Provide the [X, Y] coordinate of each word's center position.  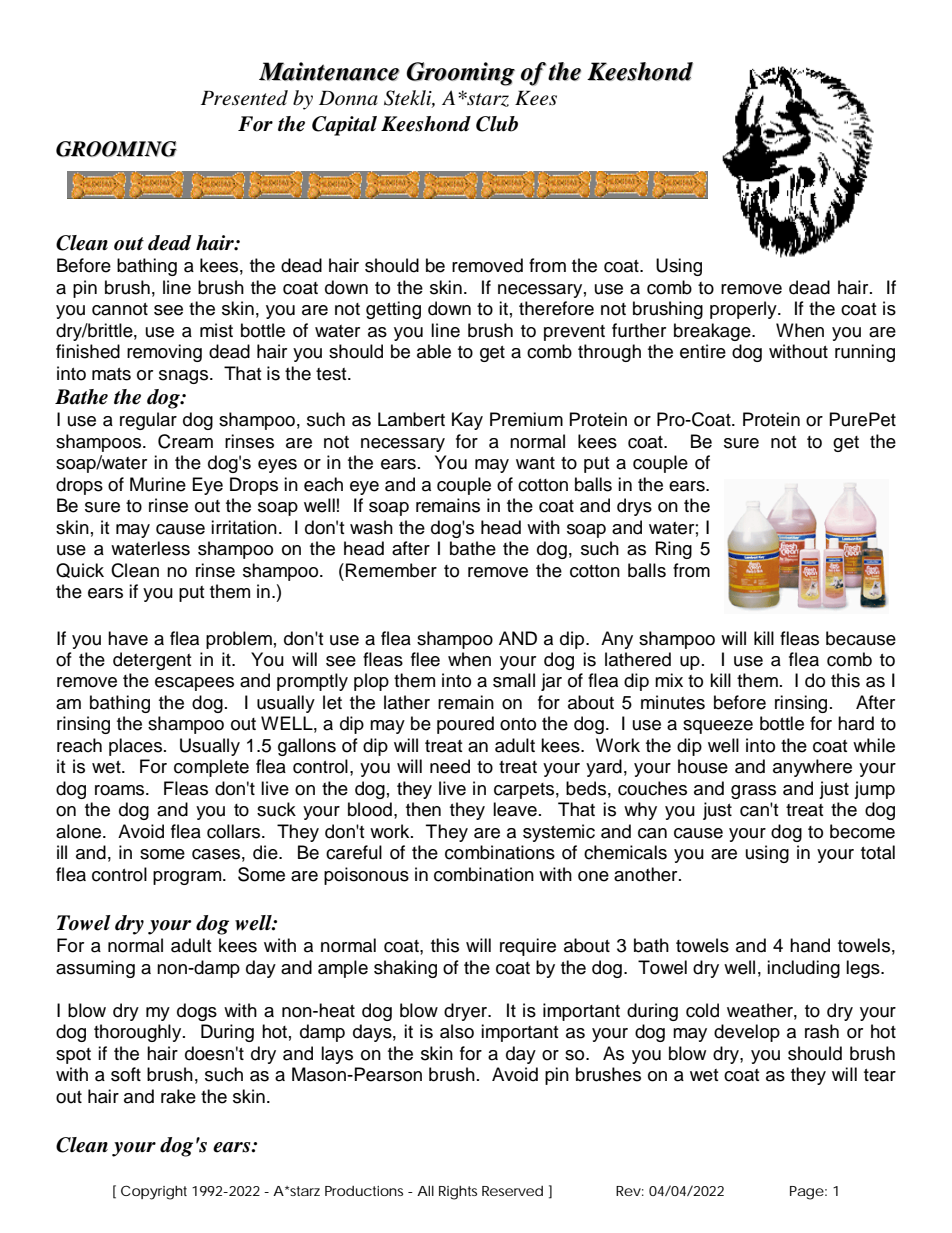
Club [497, 124]
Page [807, 1193]
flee [425, 659]
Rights [458, 1193]
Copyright [154, 1192]
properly [744, 310]
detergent [152, 661]
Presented [244, 98]
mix [669, 680]
